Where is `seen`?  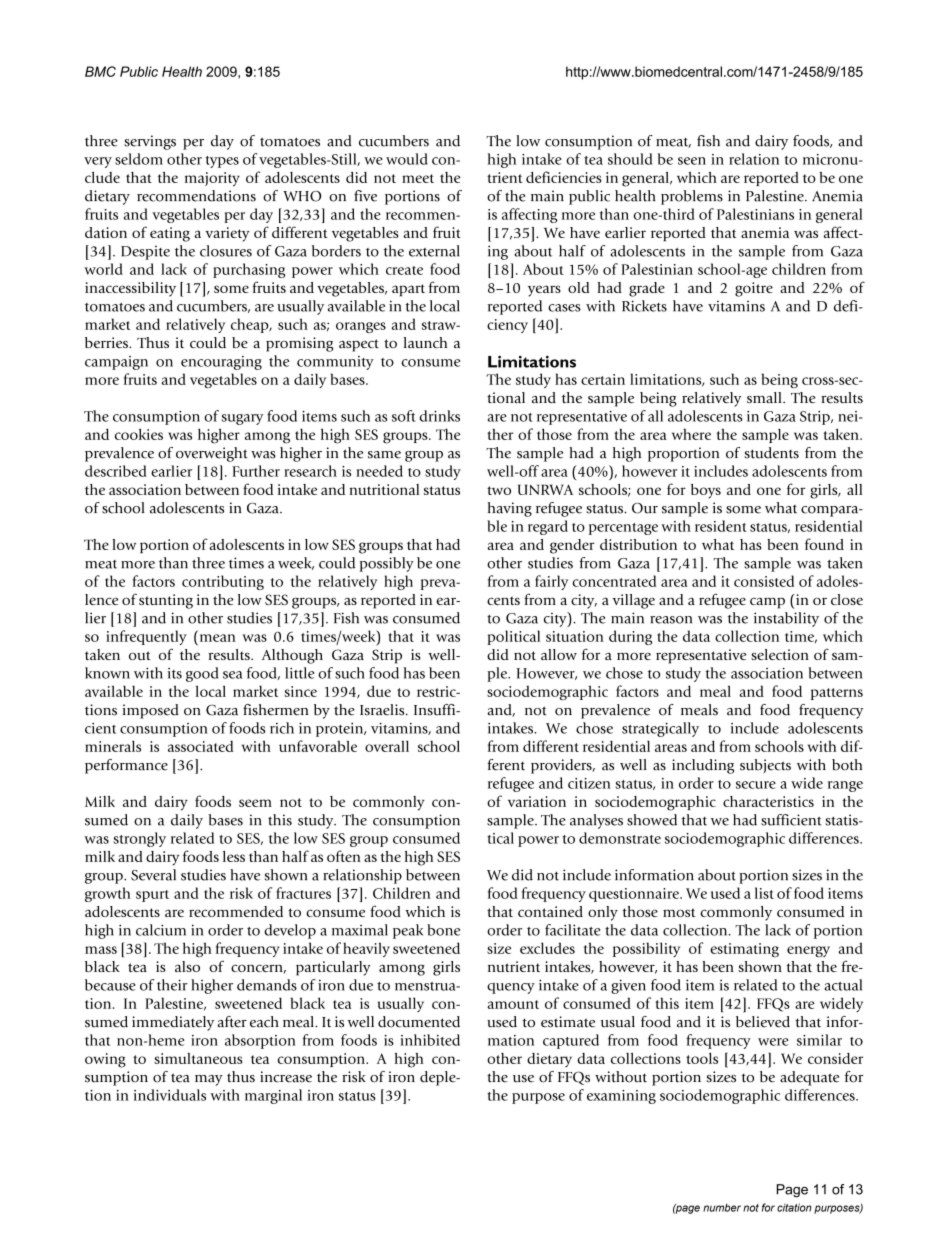 seen is located at coordinates (692, 161).
